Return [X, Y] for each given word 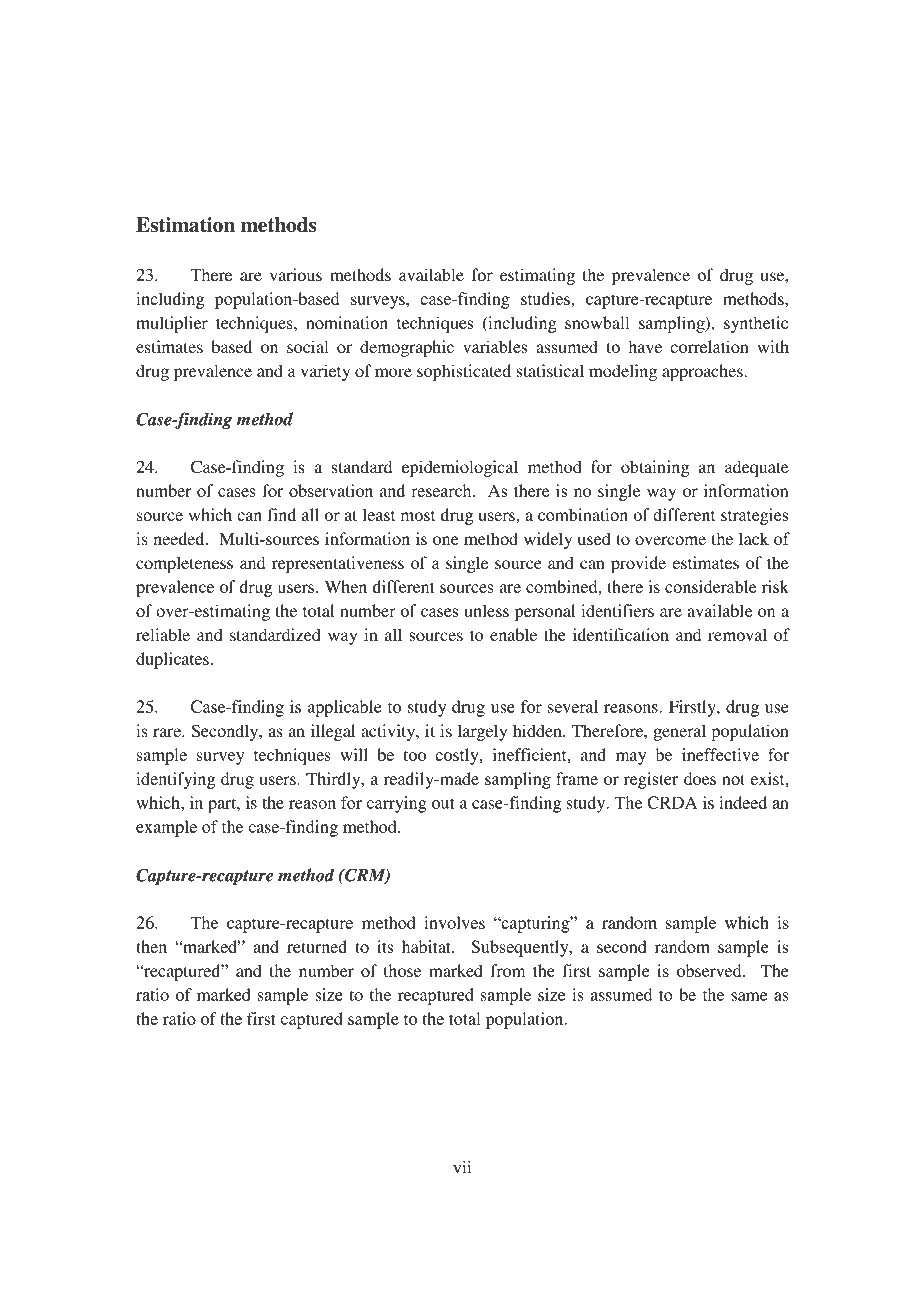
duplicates [172, 660]
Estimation [185, 225]
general [680, 732]
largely [482, 732]
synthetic [756, 324]
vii [462, 1167]
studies [545, 298]
